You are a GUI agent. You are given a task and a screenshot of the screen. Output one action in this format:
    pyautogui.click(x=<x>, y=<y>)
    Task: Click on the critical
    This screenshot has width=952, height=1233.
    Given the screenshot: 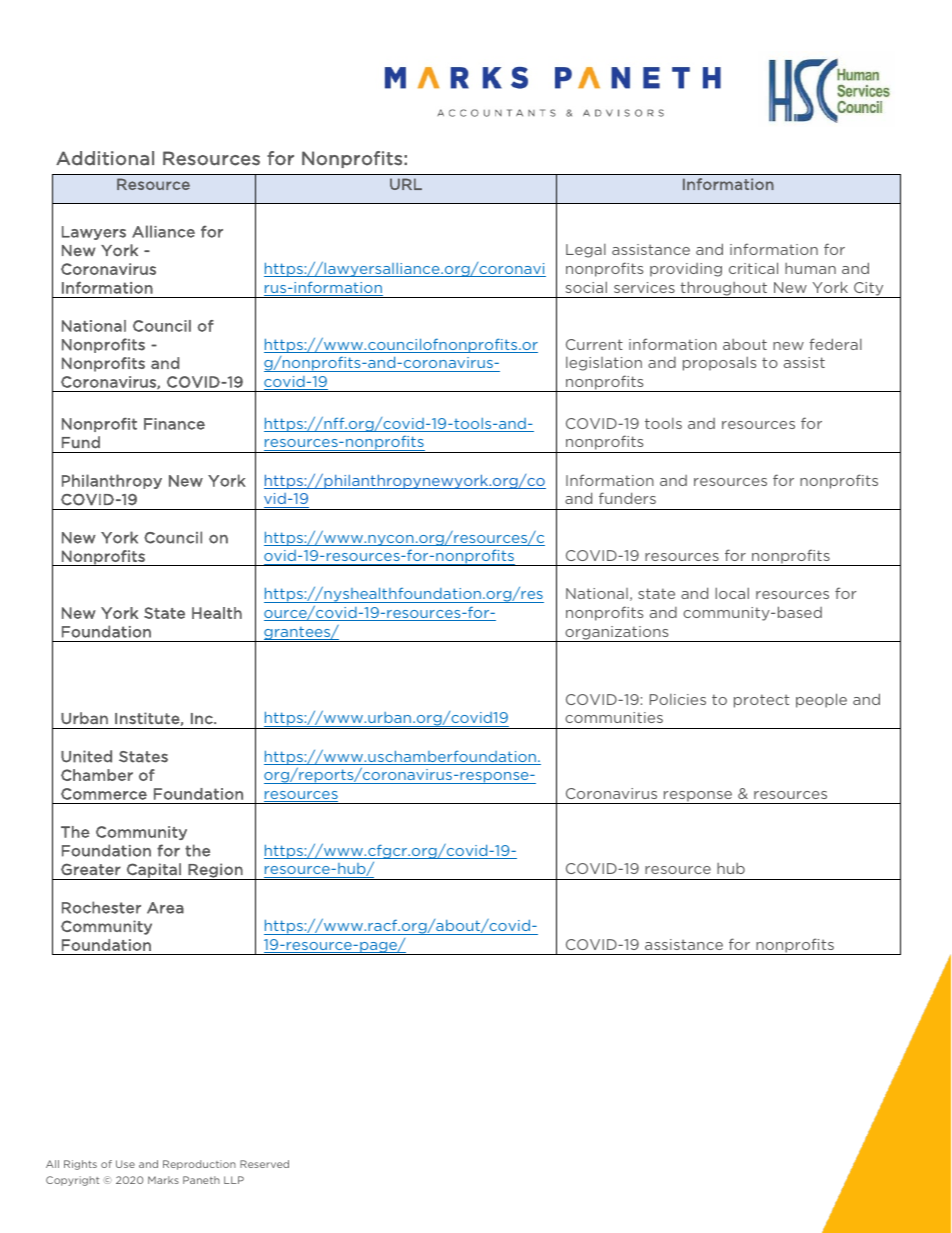 What is the action you would take?
    pyautogui.click(x=753, y=268)
